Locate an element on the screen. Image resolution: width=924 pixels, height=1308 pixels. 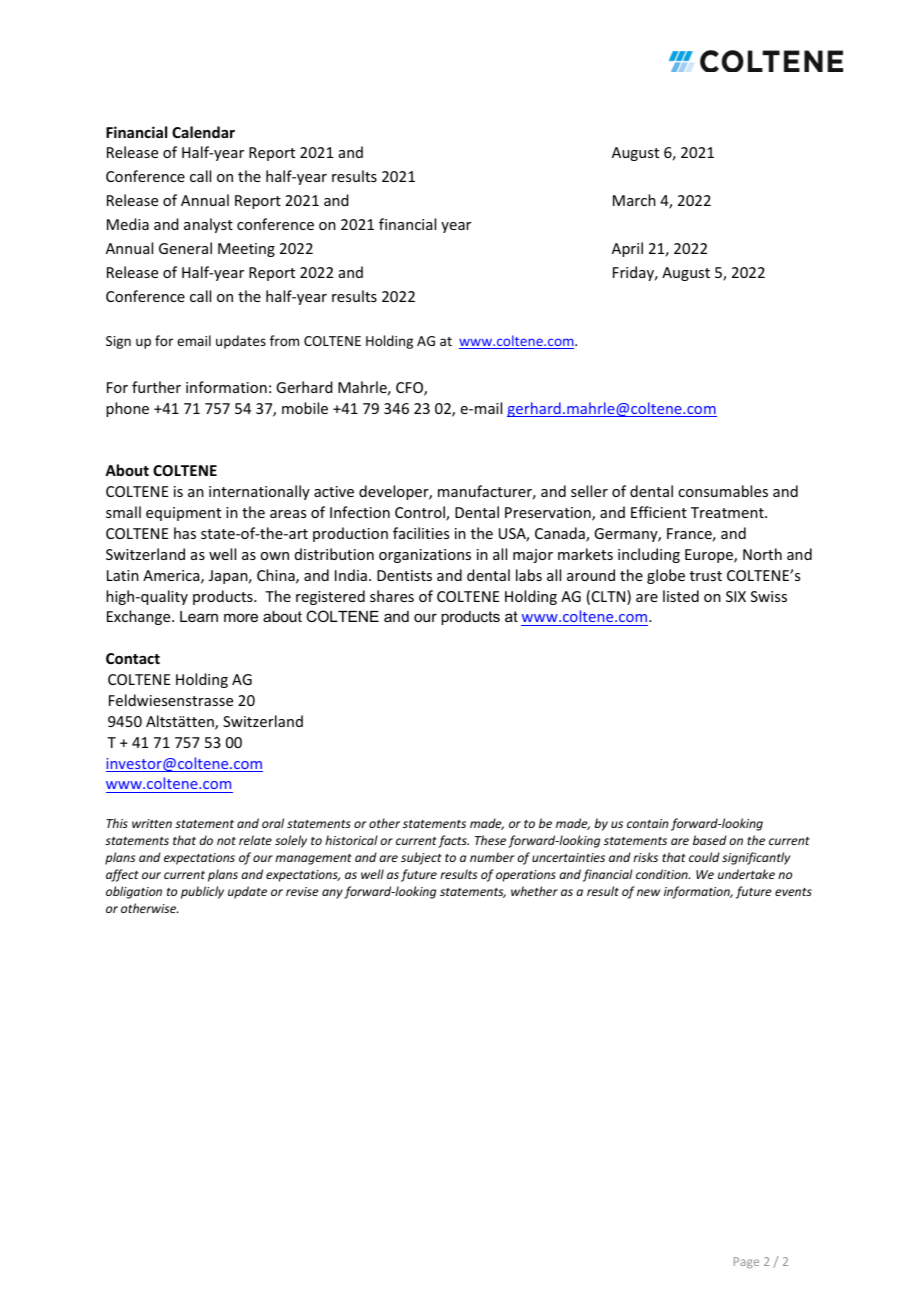
organizations is located at coordinates (425, 556).
